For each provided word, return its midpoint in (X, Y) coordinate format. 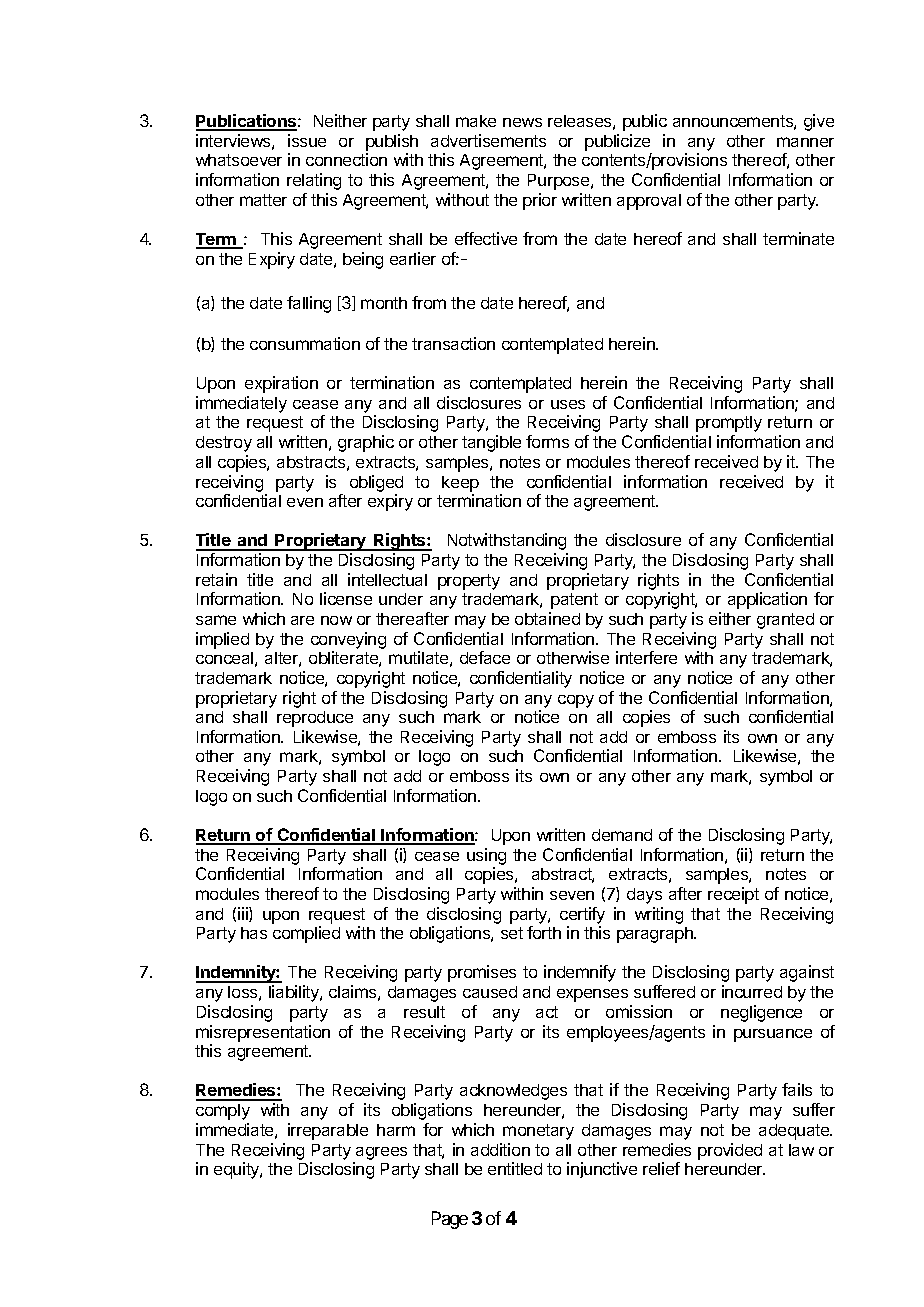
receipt (733, 895)
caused (490, 992)
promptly (729, 424)
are (302, 620)
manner (805, 142)
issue (307, 140)
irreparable (328, 1131)
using (486, 856)
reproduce (315, 719)
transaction (453, 343)
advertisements (488, 140)
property (469, 582)
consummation (305, 343)
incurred (752, 991)
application (767, 600)
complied (306, 934)
